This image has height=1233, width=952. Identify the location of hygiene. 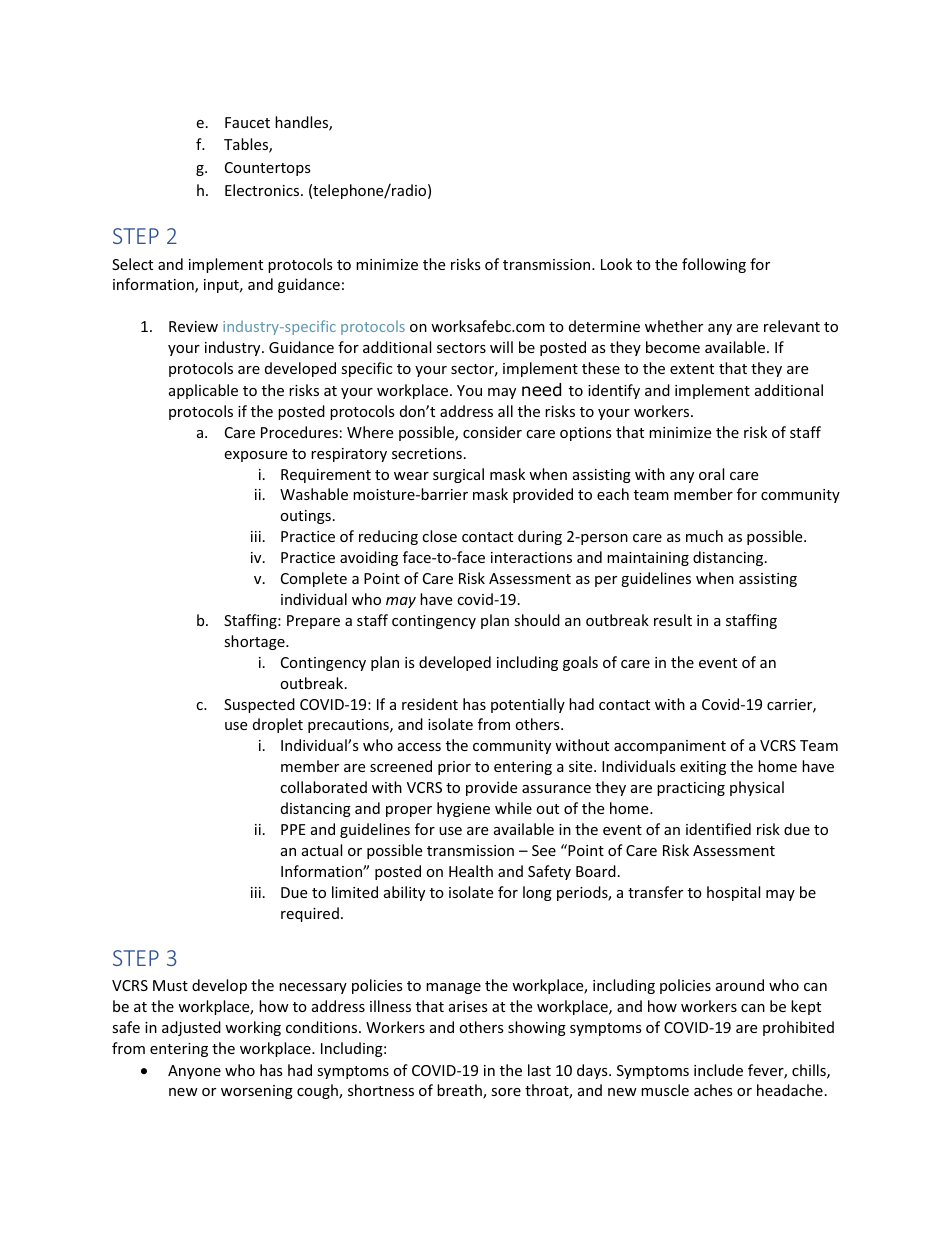
(463, 809).
